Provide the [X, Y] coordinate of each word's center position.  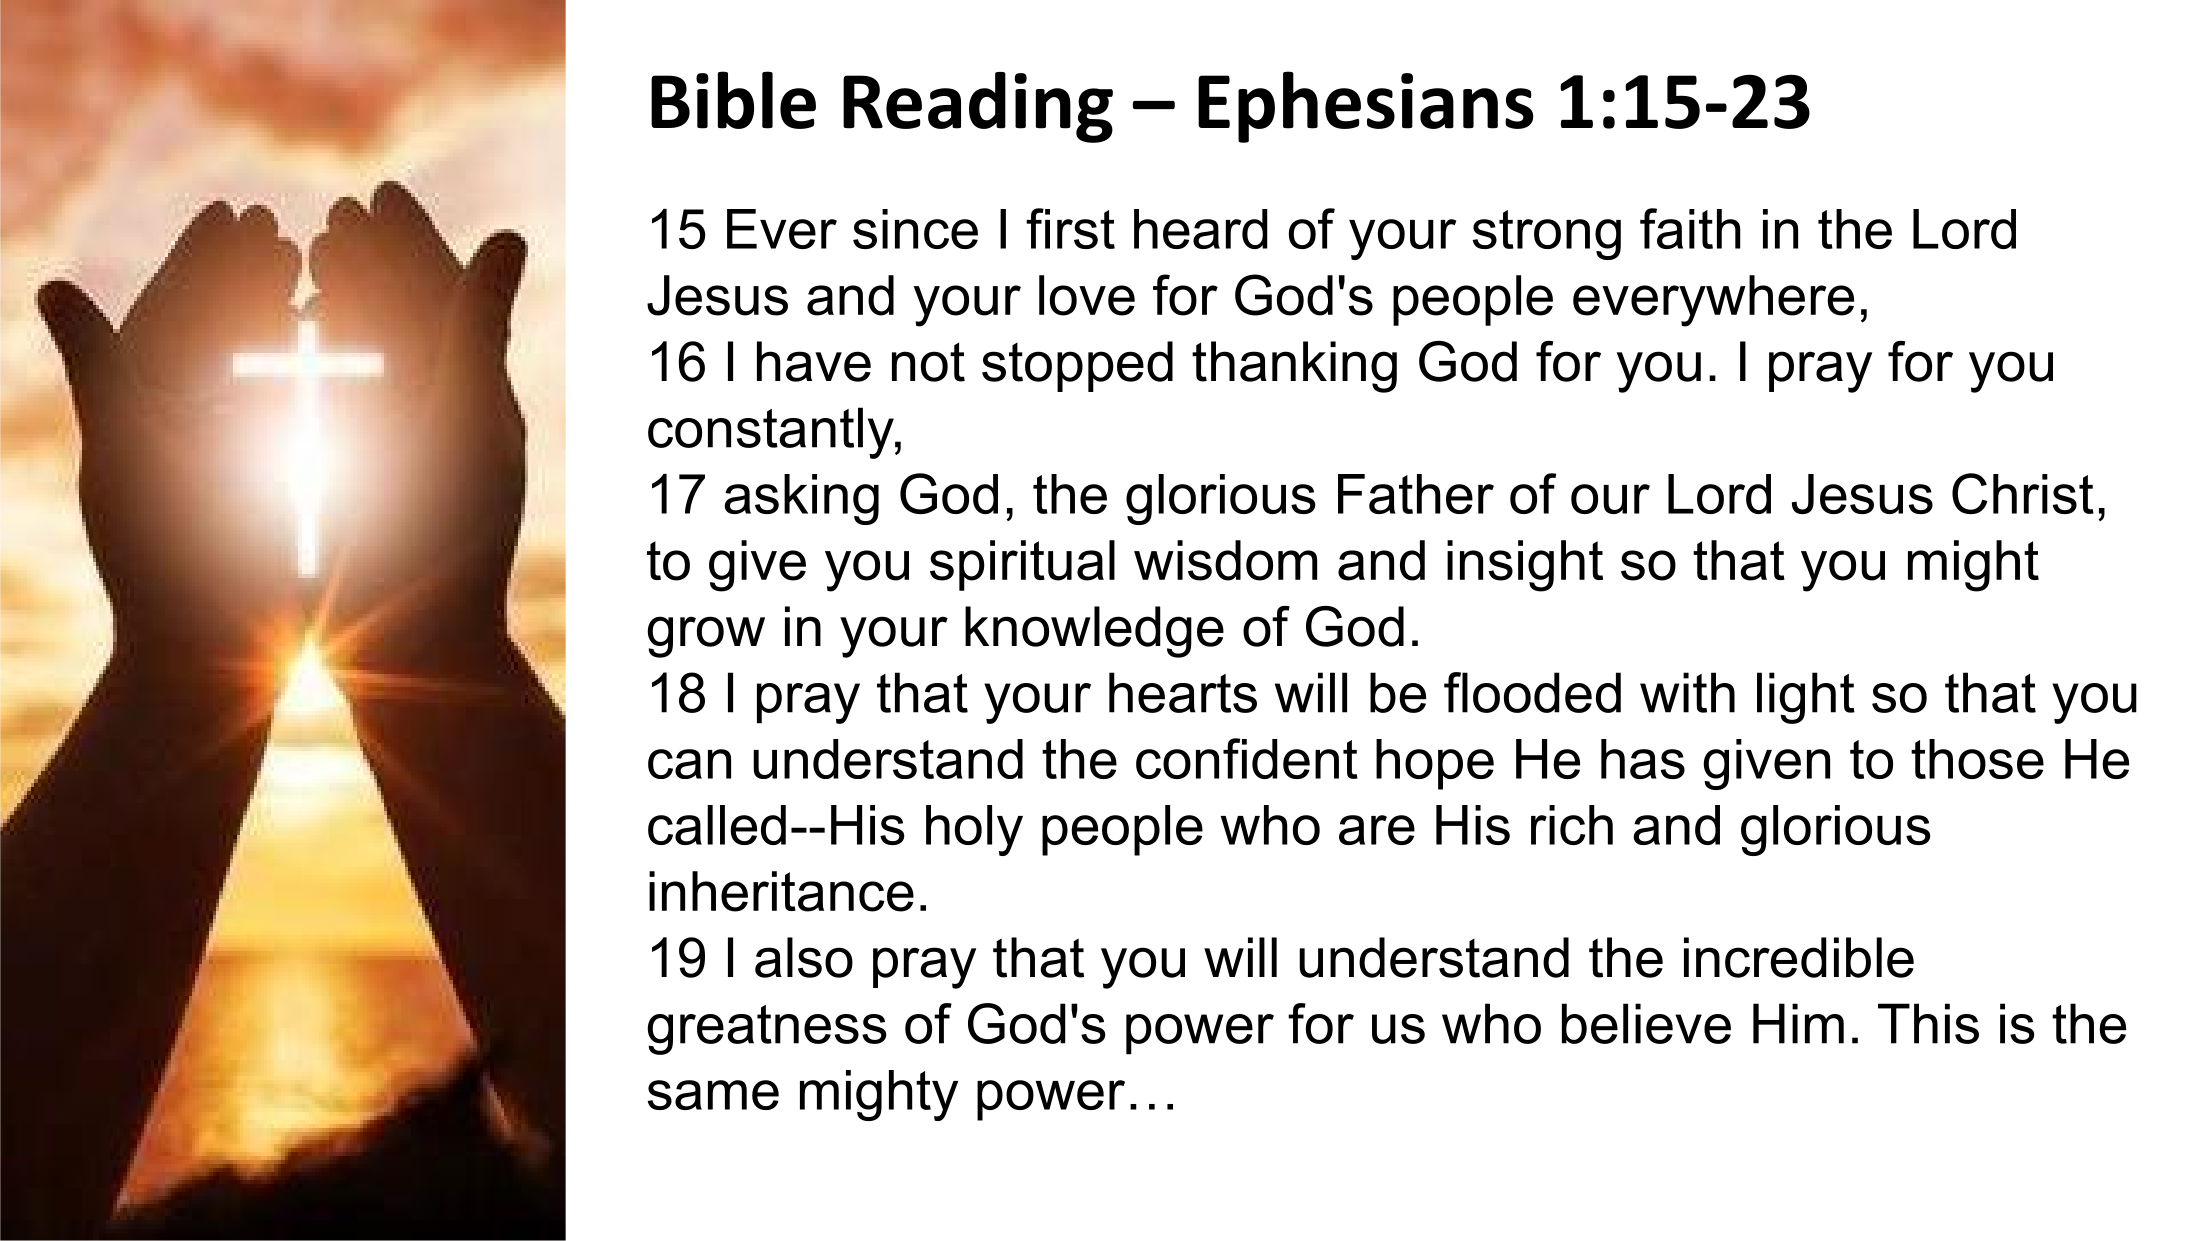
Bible [733, 100]
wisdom [1225, 560]
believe [1646, 1023]
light [1806, 698]
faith [1690, 228]
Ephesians [1366, 107]
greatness [767, 1030]
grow [706, 637]
